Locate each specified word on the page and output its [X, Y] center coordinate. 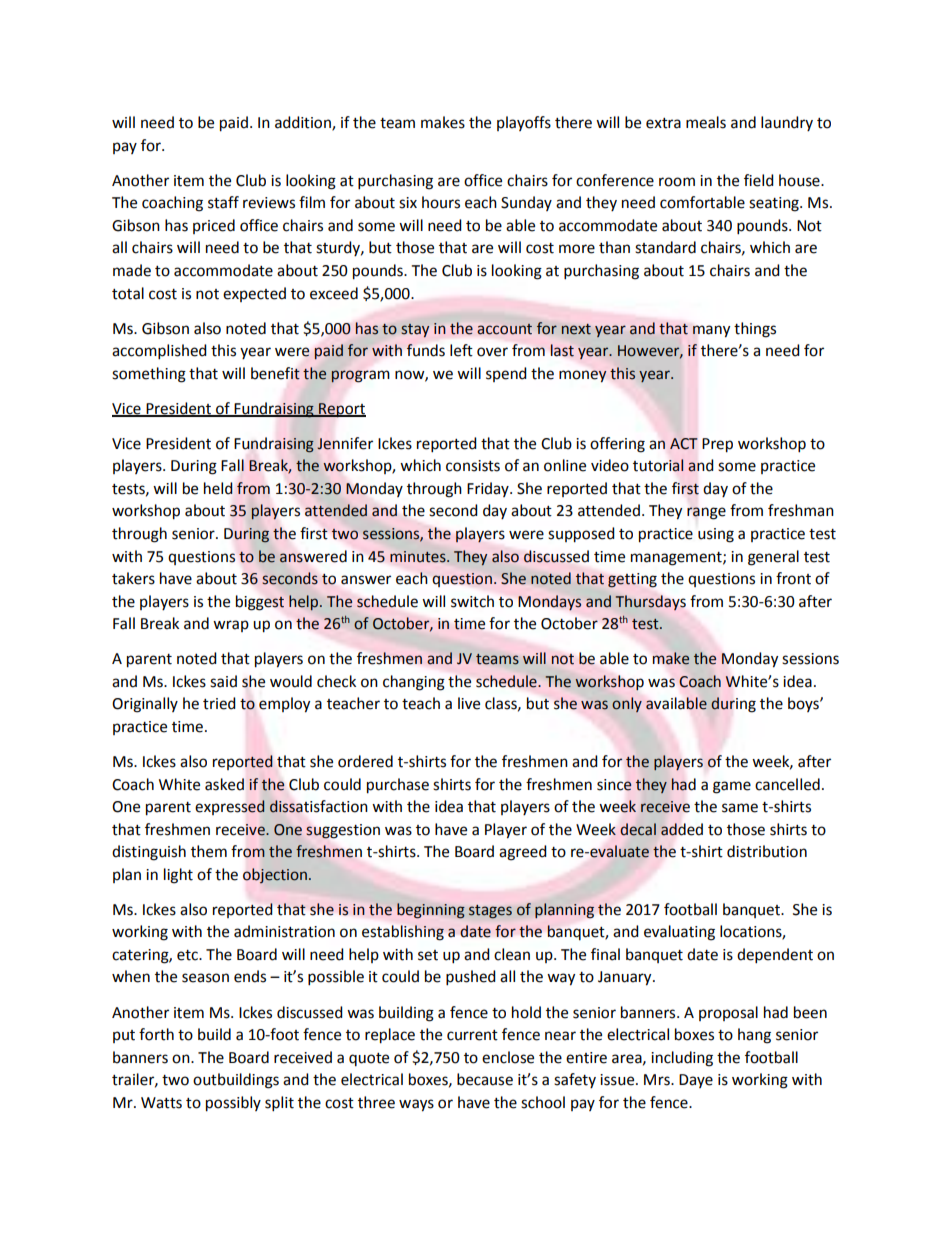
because [485, 1079]
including [682, 1059]
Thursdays [650, 602]
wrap [231, 626]
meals [706, 122]
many [711, 331]
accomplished [159, 352]
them [209, 851]
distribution [767, 851]
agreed [523, 853]
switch [472, 601]
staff [223, 202]
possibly [233, 1104]
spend [506, 374]
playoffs [524, 123]
